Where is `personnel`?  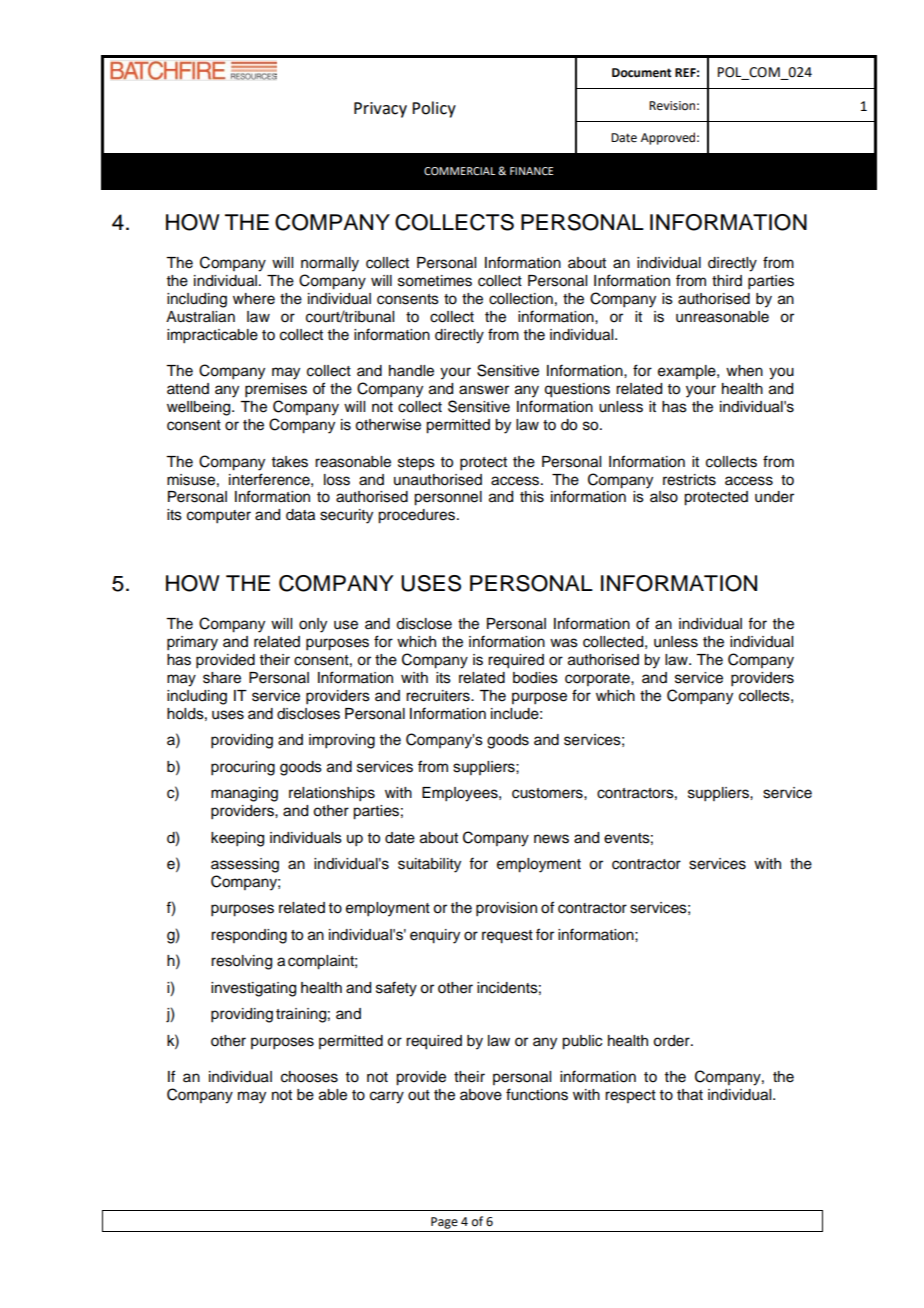 personnel is located at coordinates (448, 498).
